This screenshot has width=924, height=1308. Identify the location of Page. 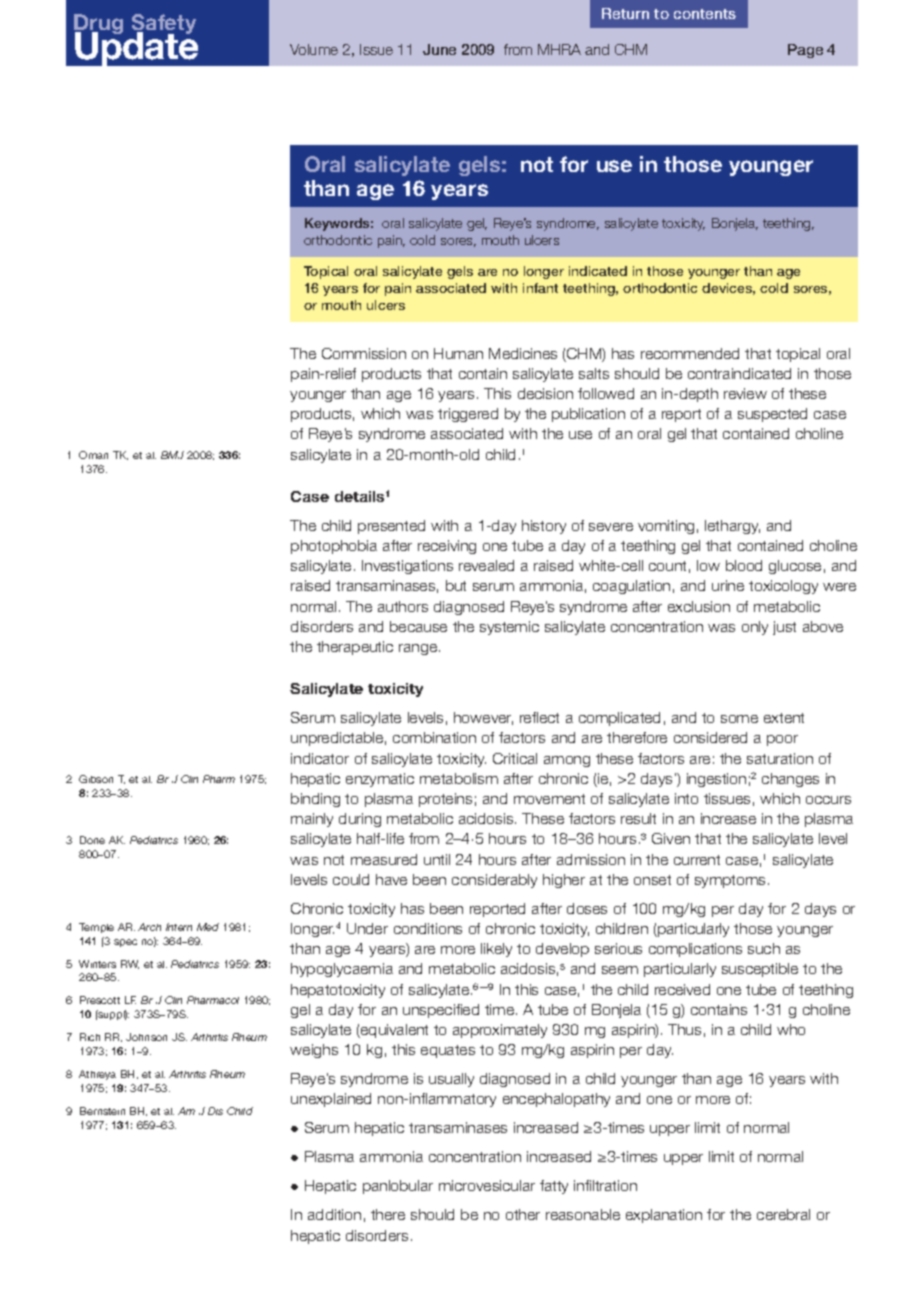
(805, 51).
